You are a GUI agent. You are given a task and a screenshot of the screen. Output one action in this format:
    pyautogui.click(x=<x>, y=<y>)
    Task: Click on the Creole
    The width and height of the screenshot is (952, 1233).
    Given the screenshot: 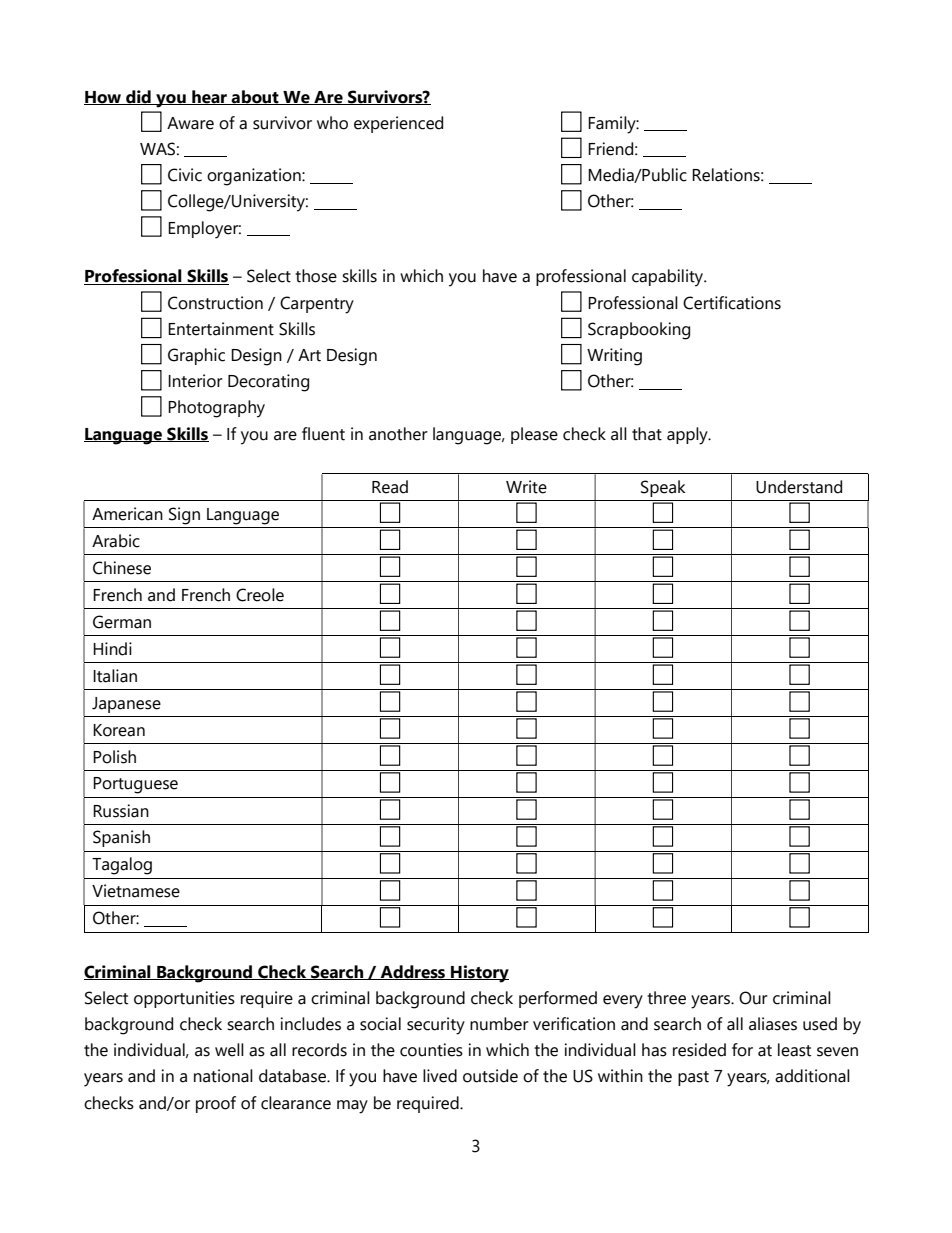 What is the action you would take?
    pyautogui.click(x=260, y=595)
